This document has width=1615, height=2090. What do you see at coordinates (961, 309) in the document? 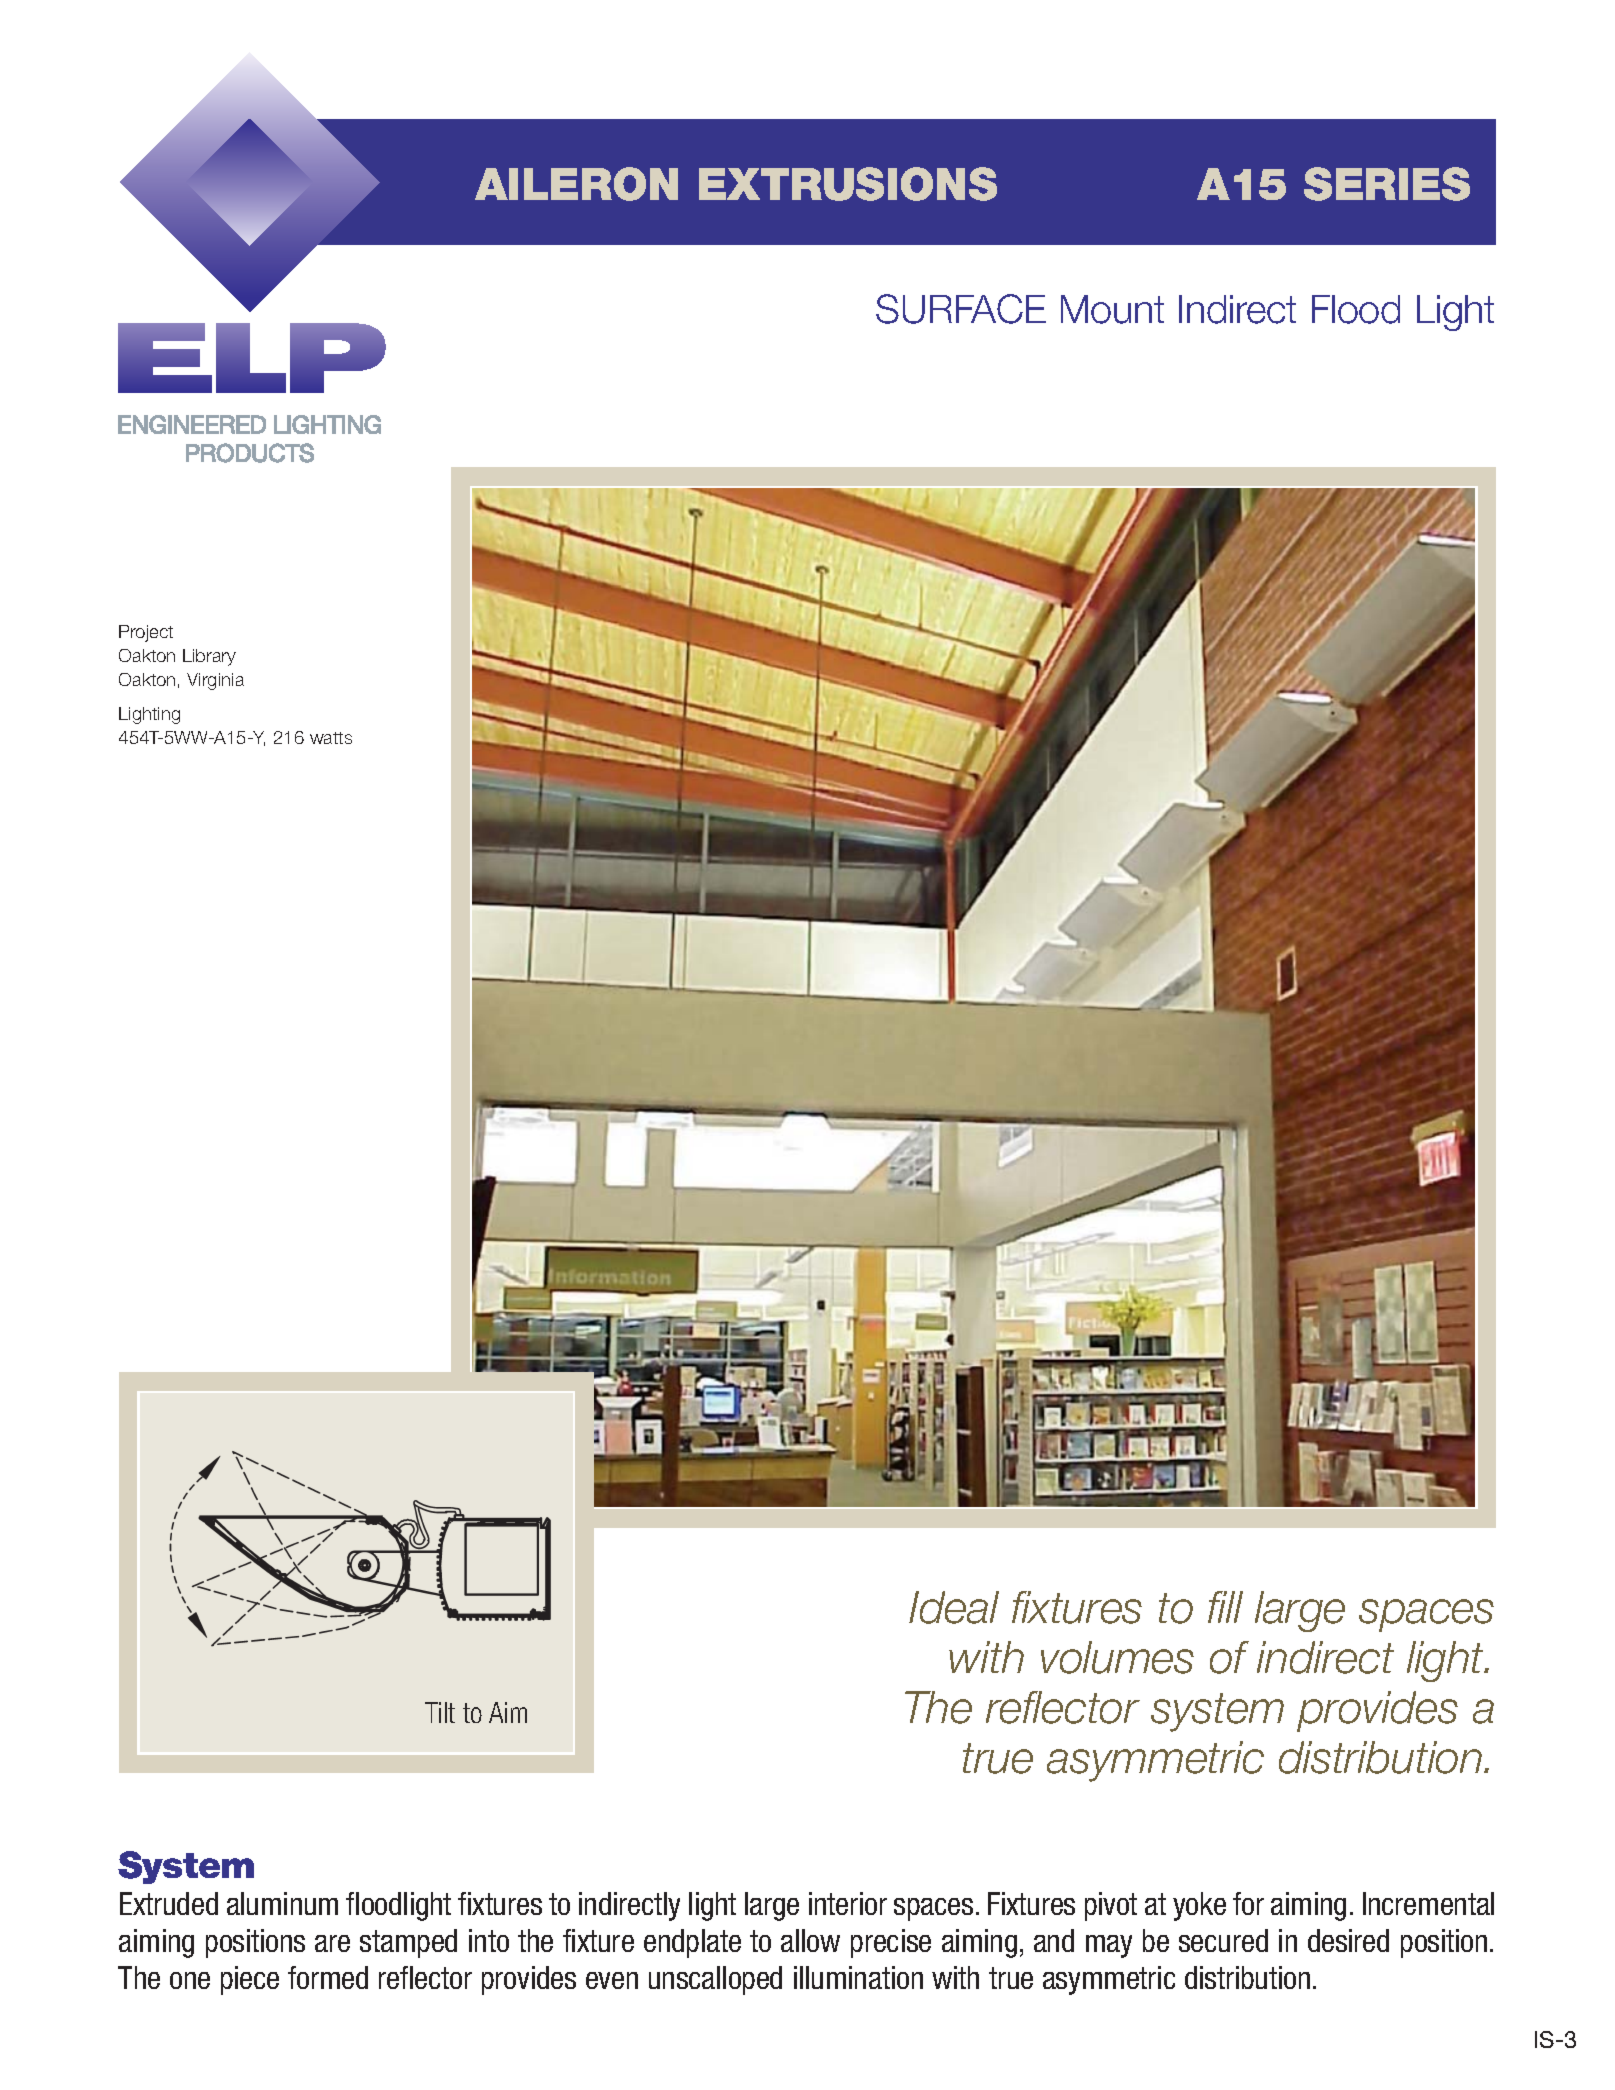
I see `SURFACE` at bounding box center [961, 309].
